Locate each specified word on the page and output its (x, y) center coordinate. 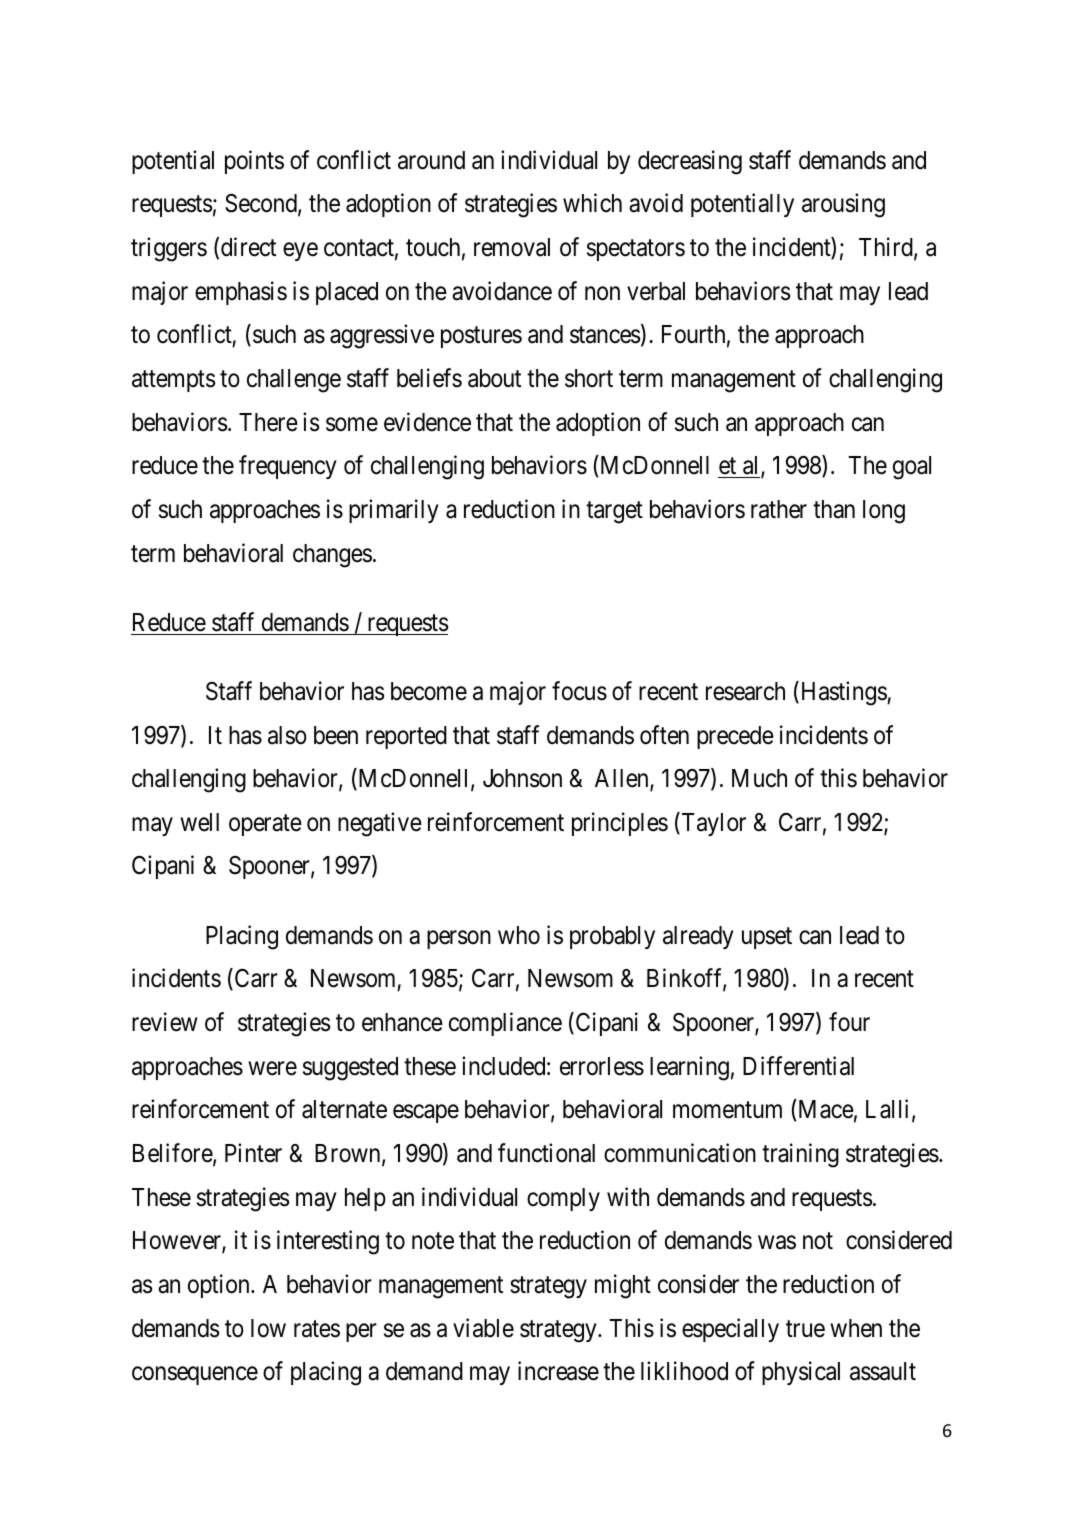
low (268, 1328)
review (165, 1022)
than (834, 509)
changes (332, 556)
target (614, 513)
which (592, 203)
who (519, 935)
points (254, 162)
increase (558, 1371)
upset (767, 938)
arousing (843, 205)
